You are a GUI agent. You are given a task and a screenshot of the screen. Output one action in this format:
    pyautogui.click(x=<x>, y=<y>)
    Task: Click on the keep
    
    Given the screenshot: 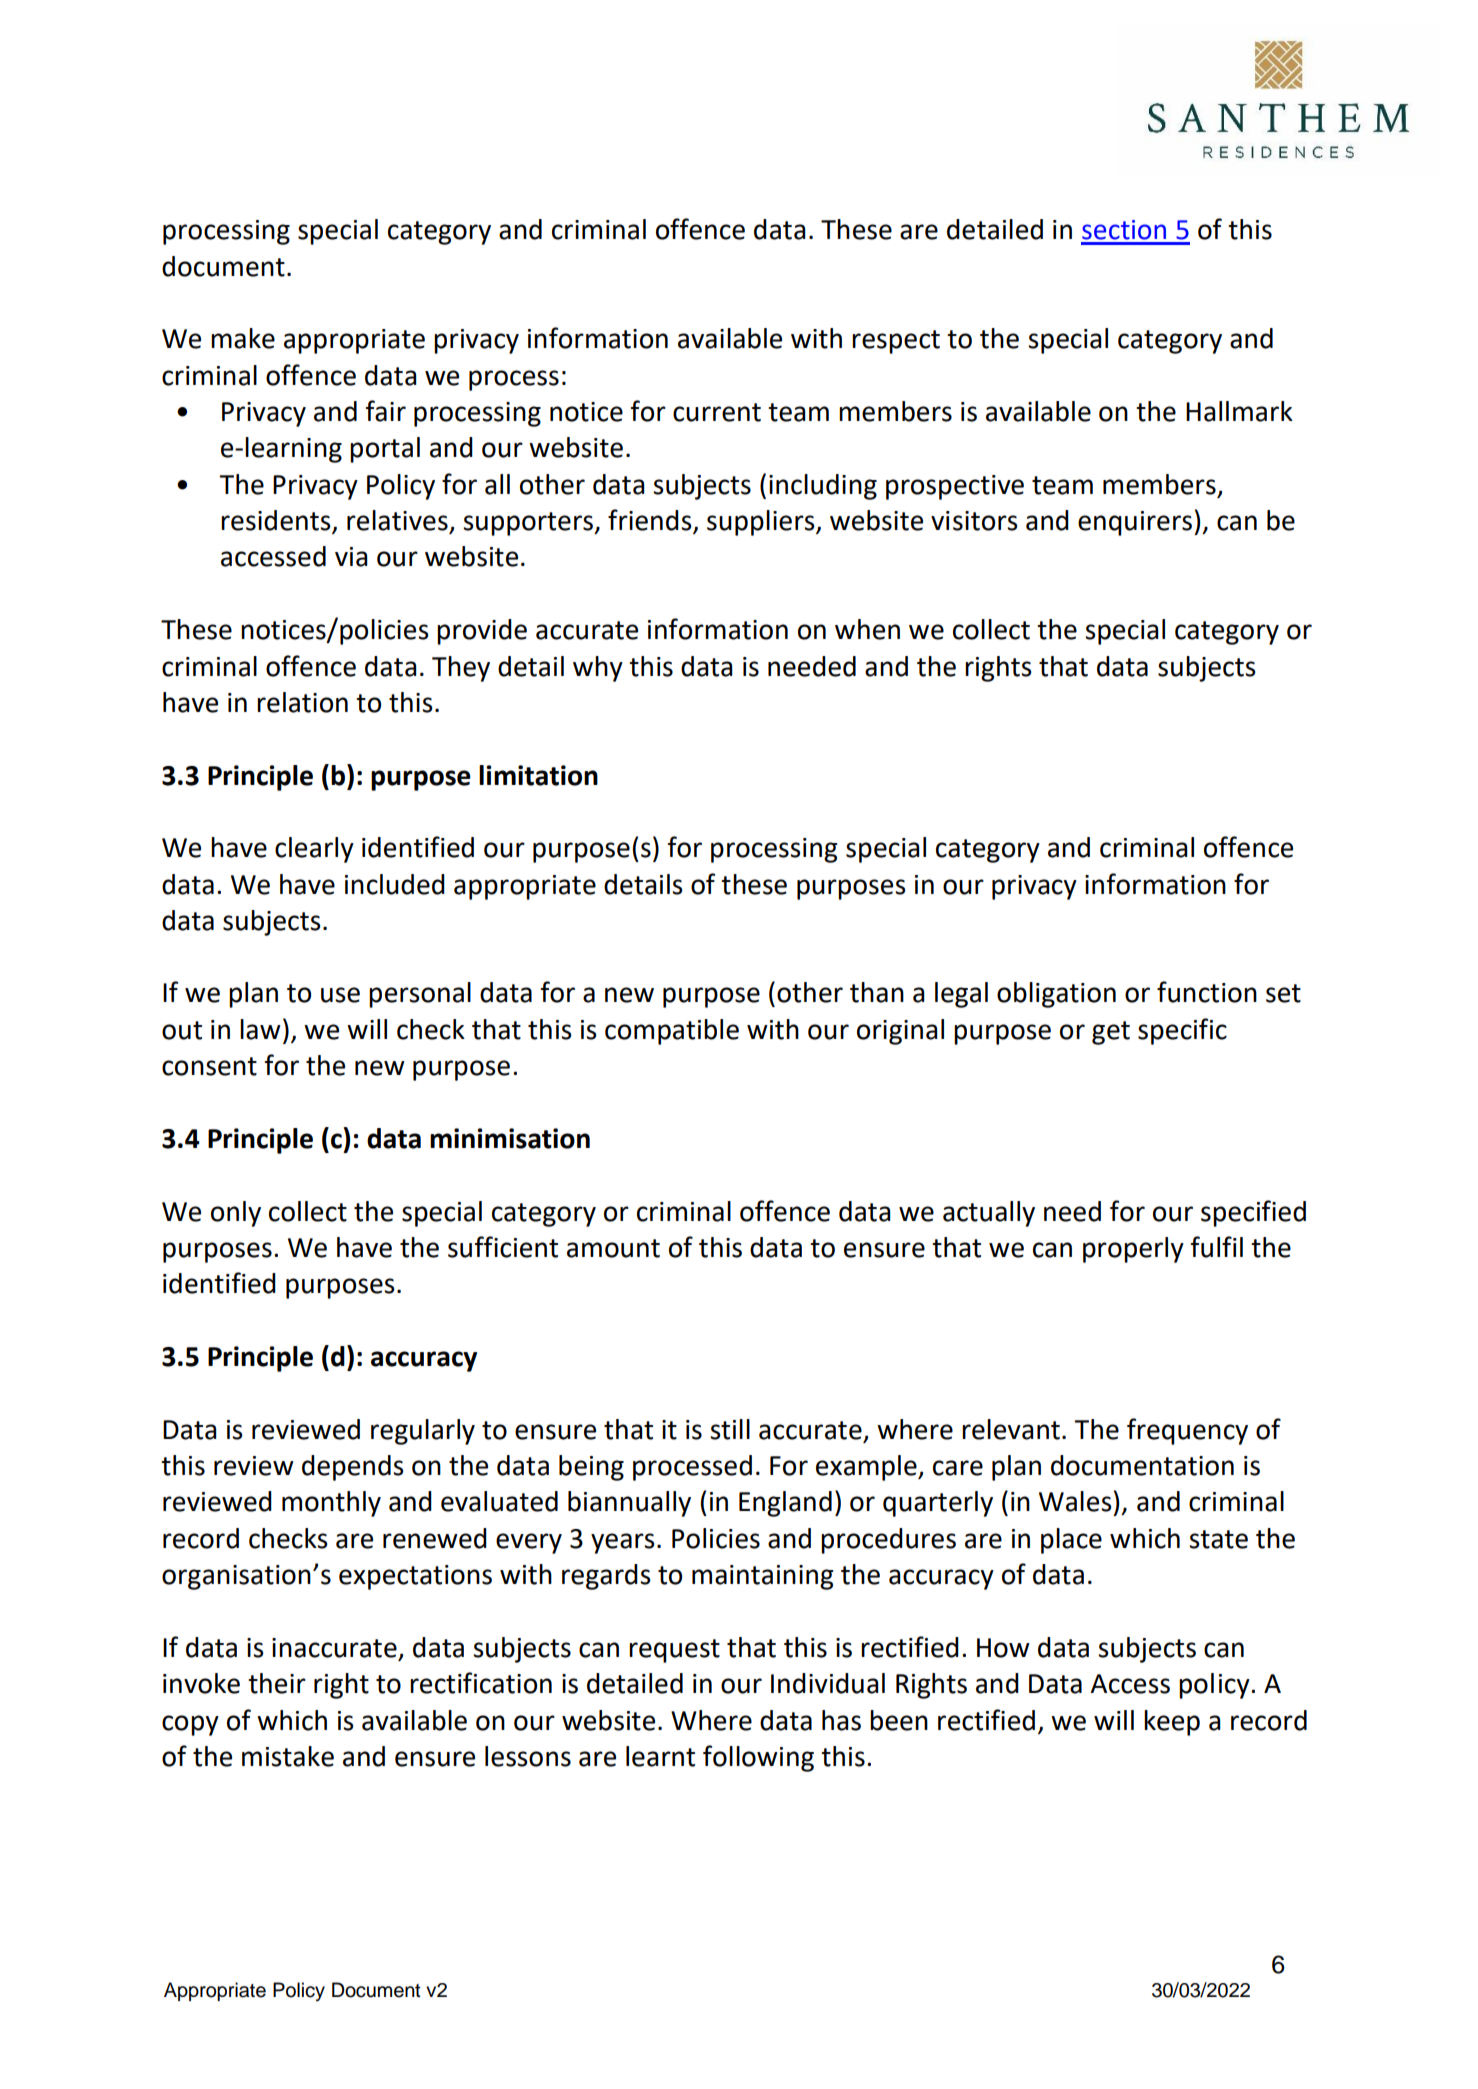 What is the action you would take?
    pyautogui.click(x=1172, y=1723)
